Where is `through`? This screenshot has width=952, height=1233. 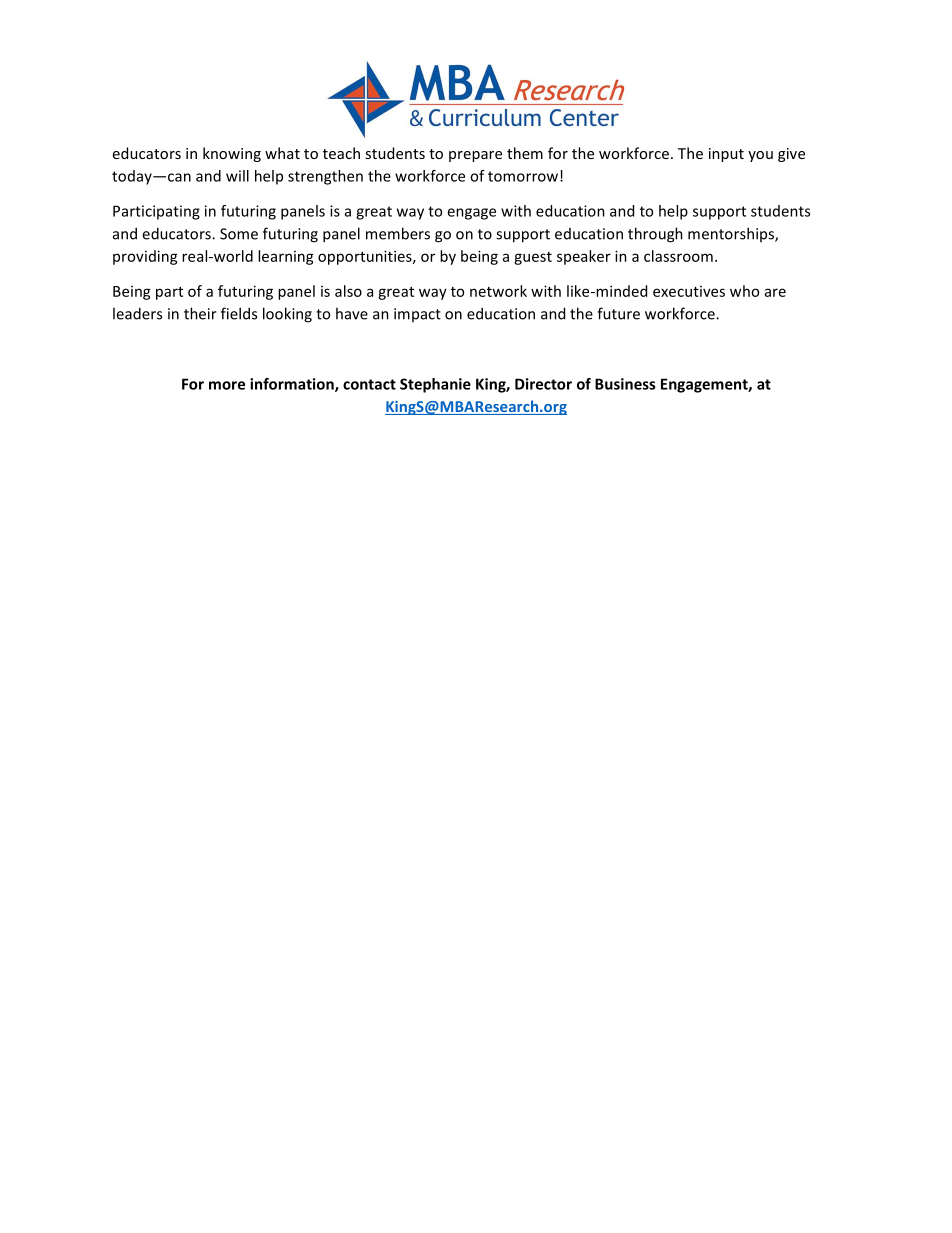
through is located at coordinates (655, 235).
